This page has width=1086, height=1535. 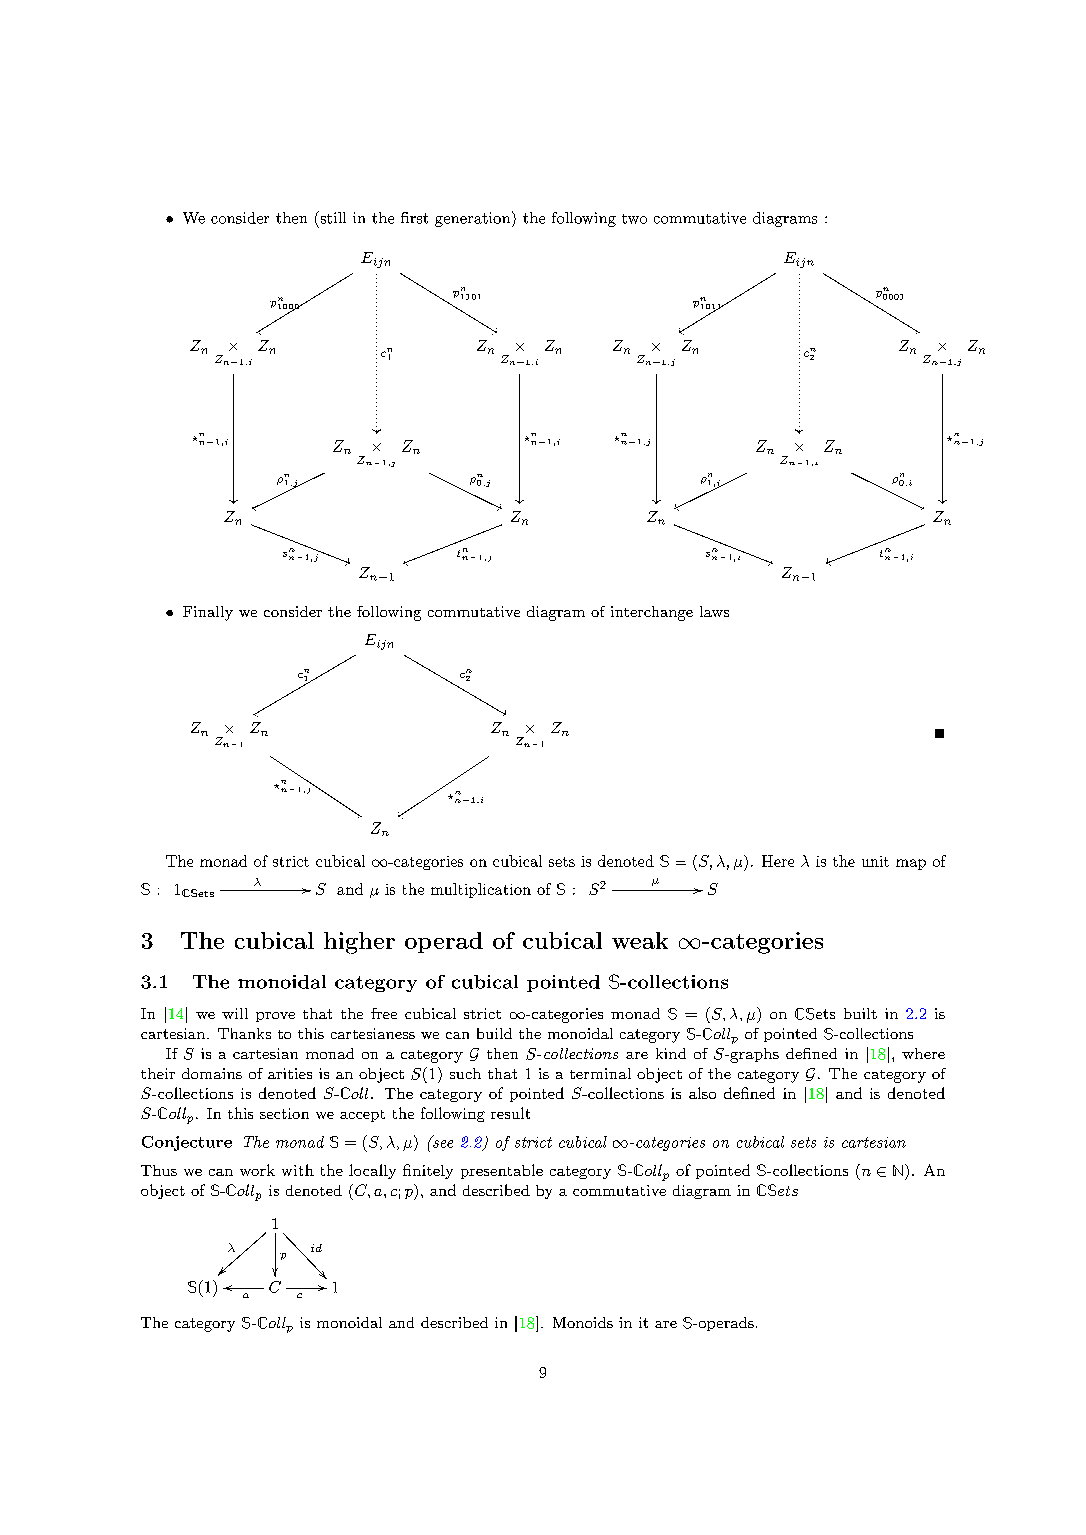 What do you see at coordinates (640, 940) in the page?
I see `weak` at bounding box center [640, 940].
